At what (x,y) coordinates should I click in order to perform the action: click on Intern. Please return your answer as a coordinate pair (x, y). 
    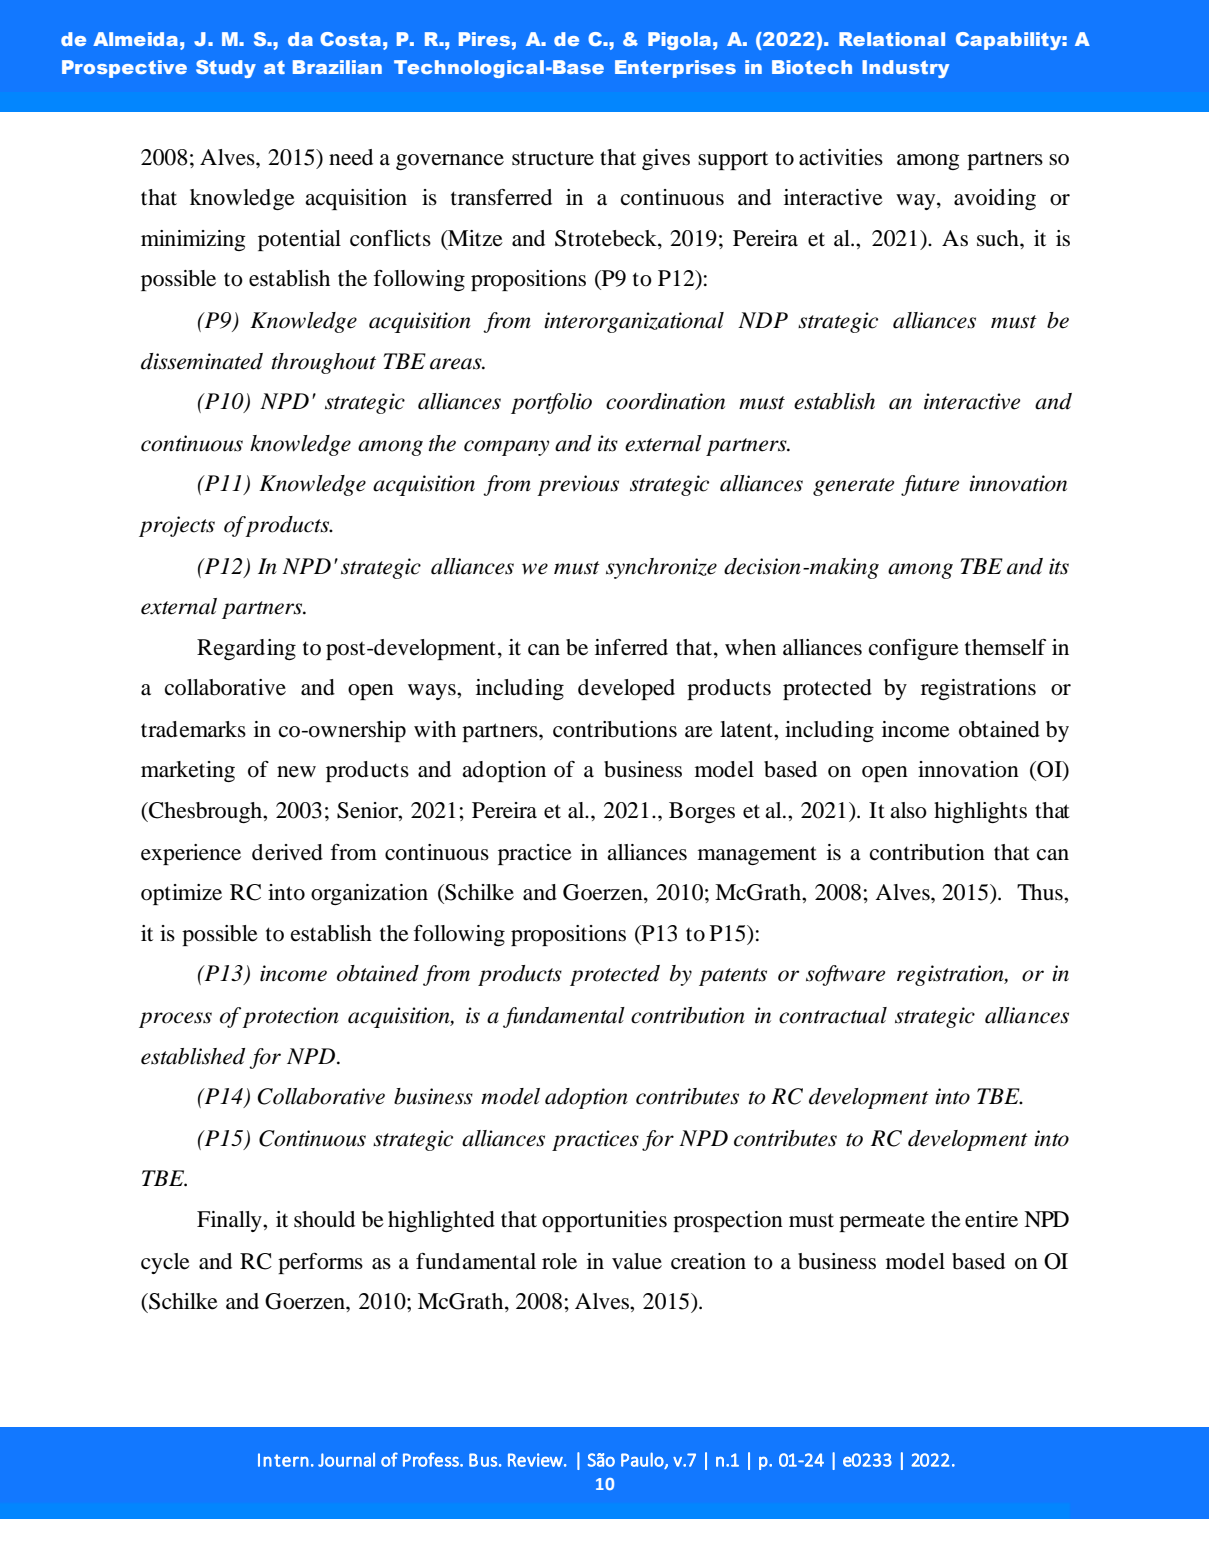
    Looking at the image, I should click on (283, 1460).
